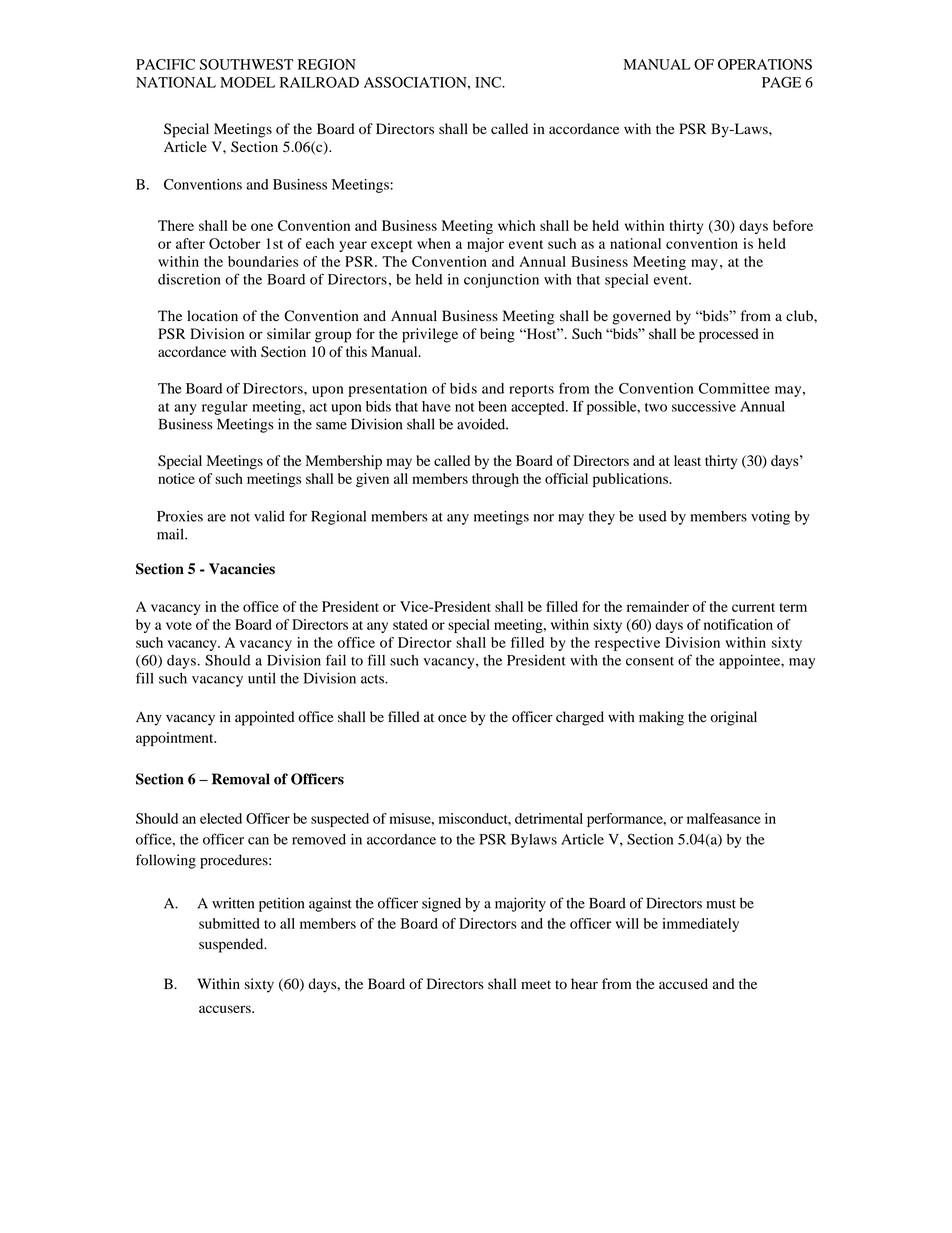  What do you see at coordinates (544, 518) in the screenshot?
I see `nor` at bounding box center [544, 518].
